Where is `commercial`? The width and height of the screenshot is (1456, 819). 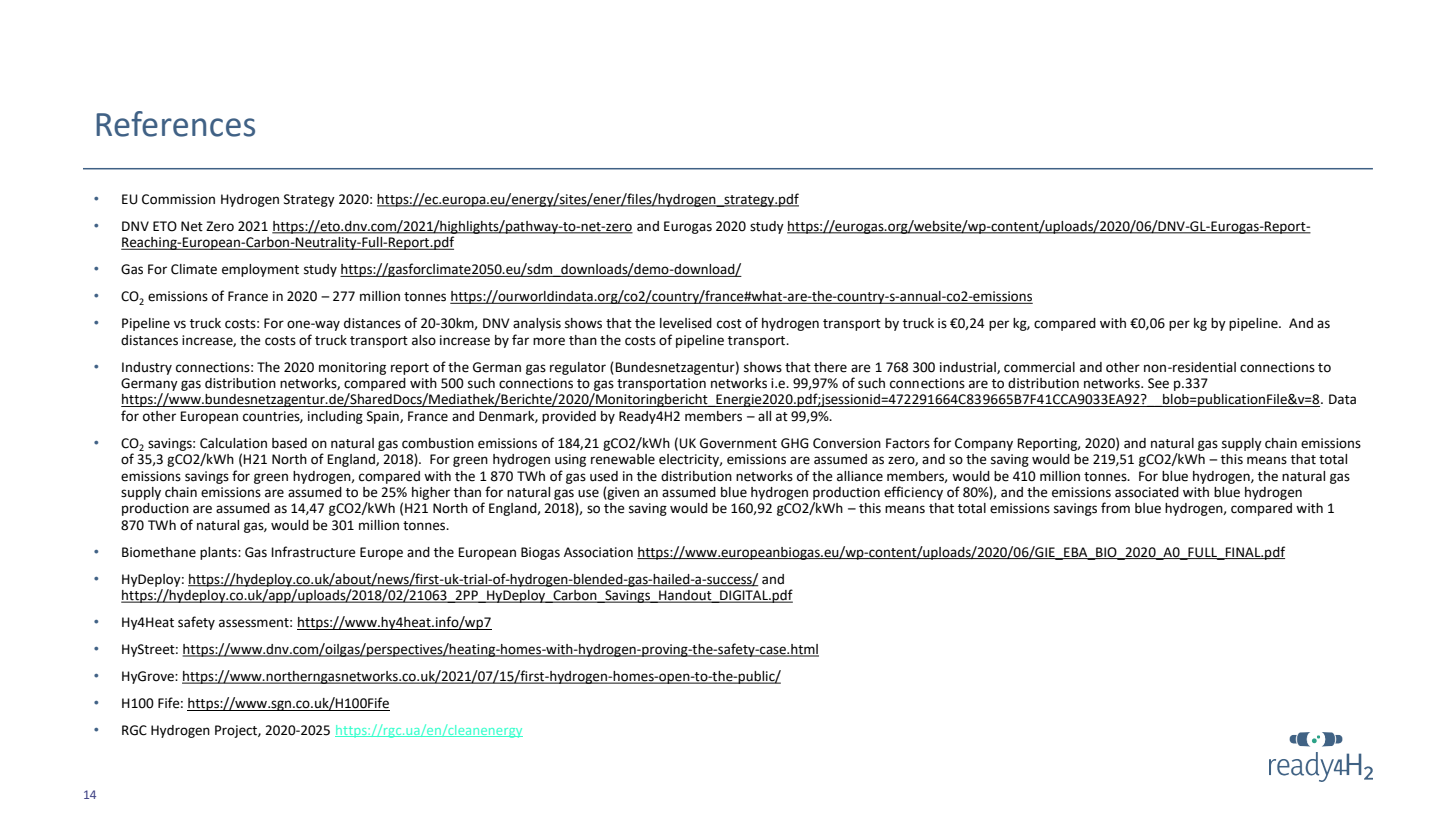
commercial is located at coordinates (1039, 367).
